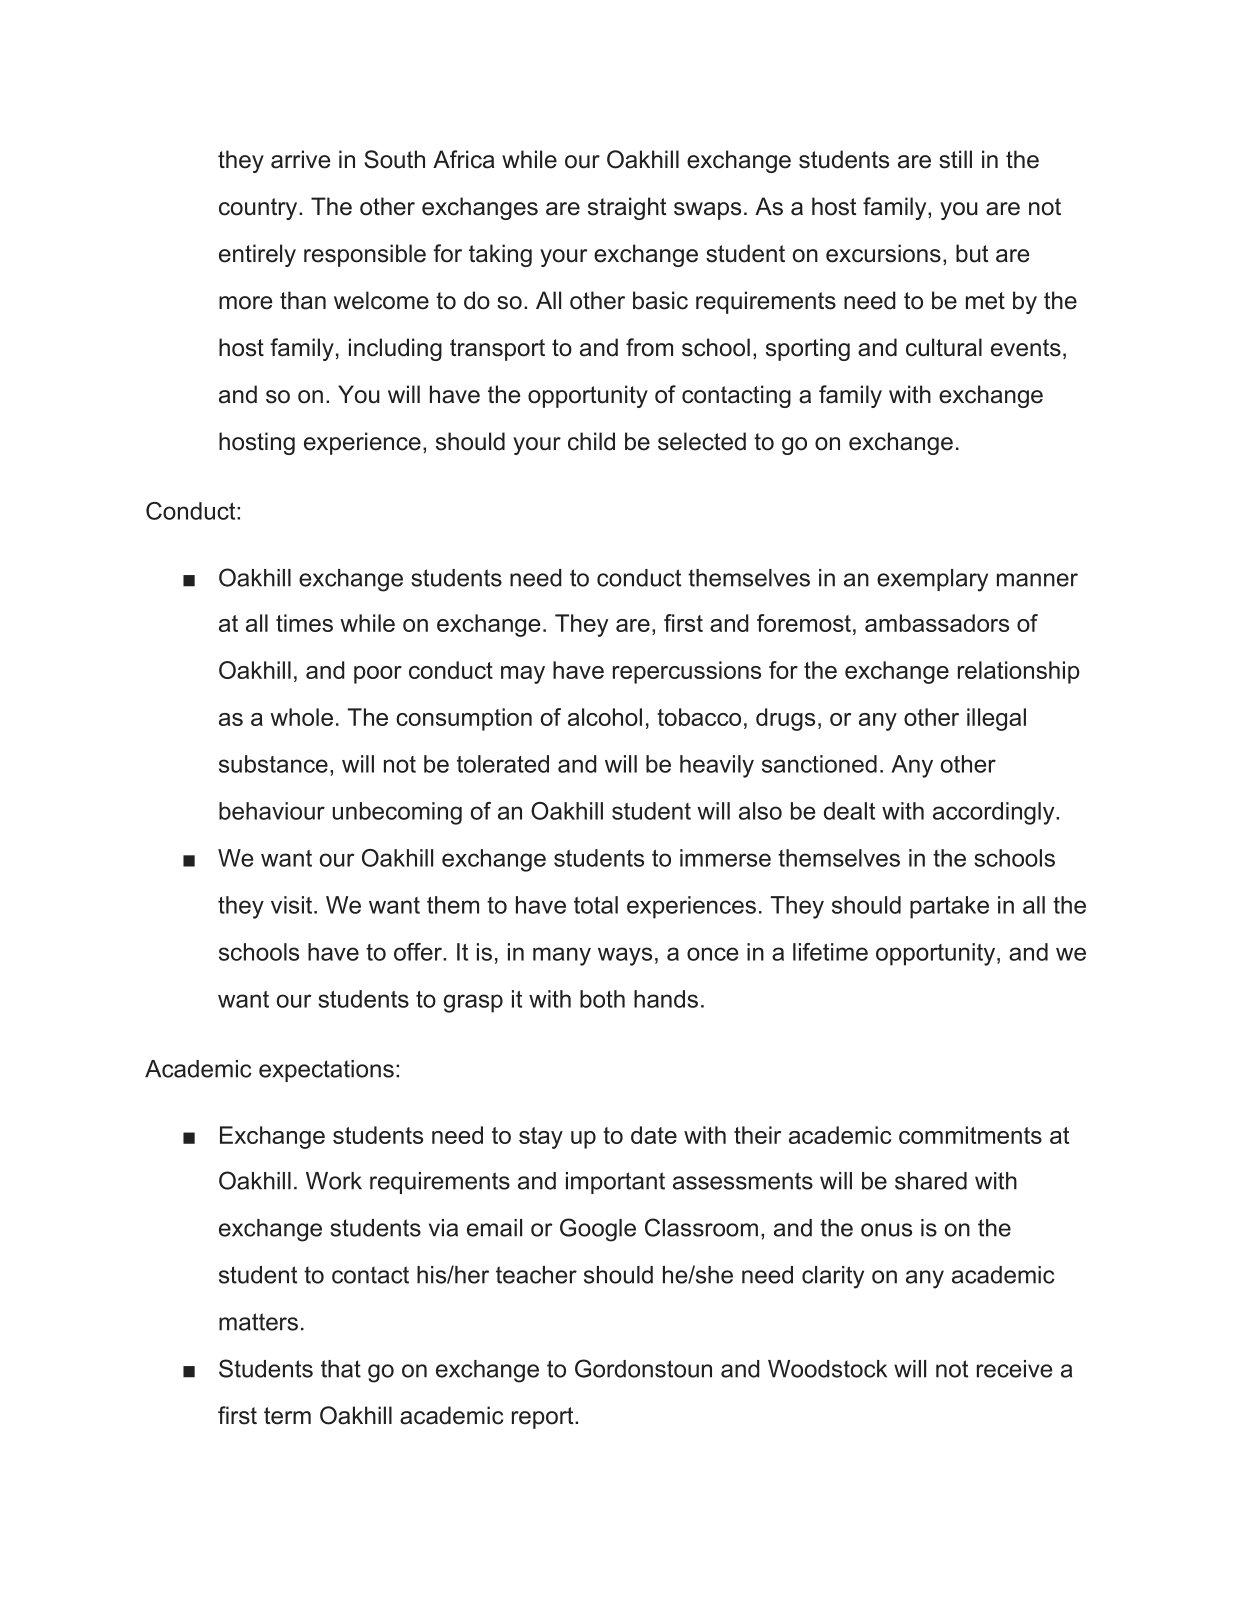 This screenshot has height=1600, width=1236. Describe the element at coordinates (419, 952) in the screenshot. I see `offer` at that location.
